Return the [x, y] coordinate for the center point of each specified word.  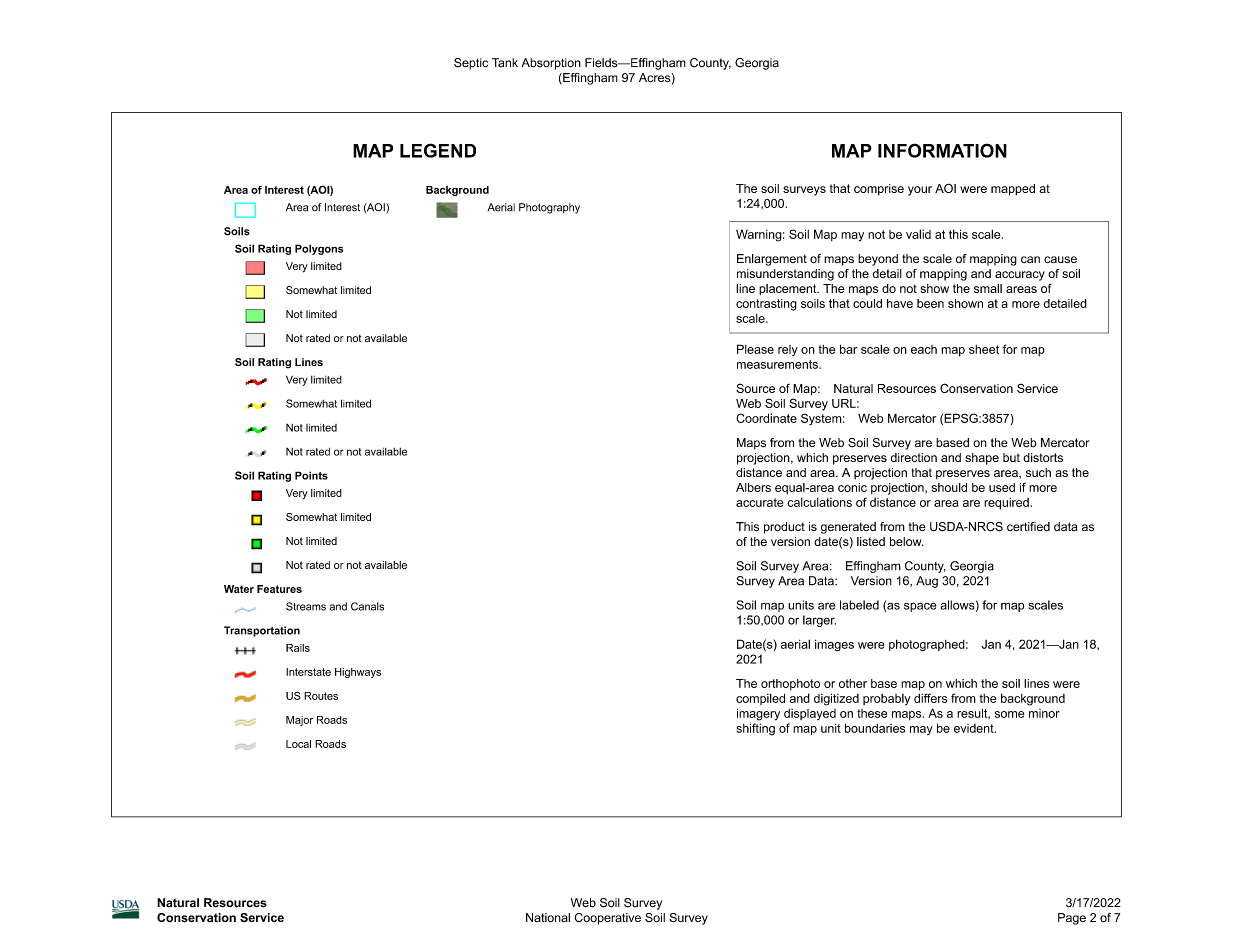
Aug [927, 582]
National [548, 917]
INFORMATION [942, 150]
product [784, 528]
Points [311, 475]
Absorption [551, 64]
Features [279, 589]
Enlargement [772, 260]
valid [918, 234]
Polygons [319, 249]
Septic [471, 64]
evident [975, 728]
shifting [755, 729]
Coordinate [766, 418]
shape [982, 459]
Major [299, 721]
